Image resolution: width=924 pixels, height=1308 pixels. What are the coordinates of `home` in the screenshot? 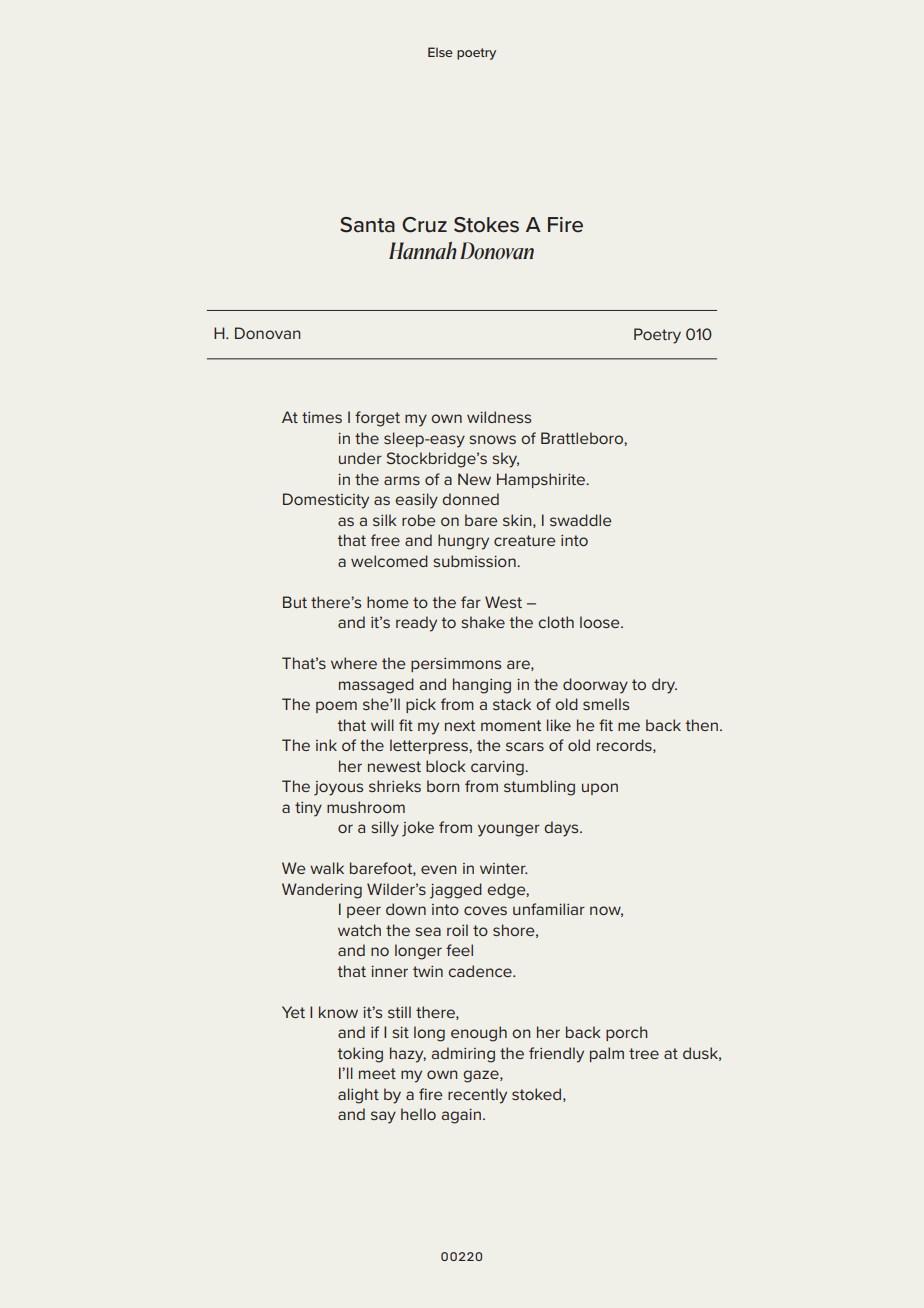 It's located at (387, 602).
